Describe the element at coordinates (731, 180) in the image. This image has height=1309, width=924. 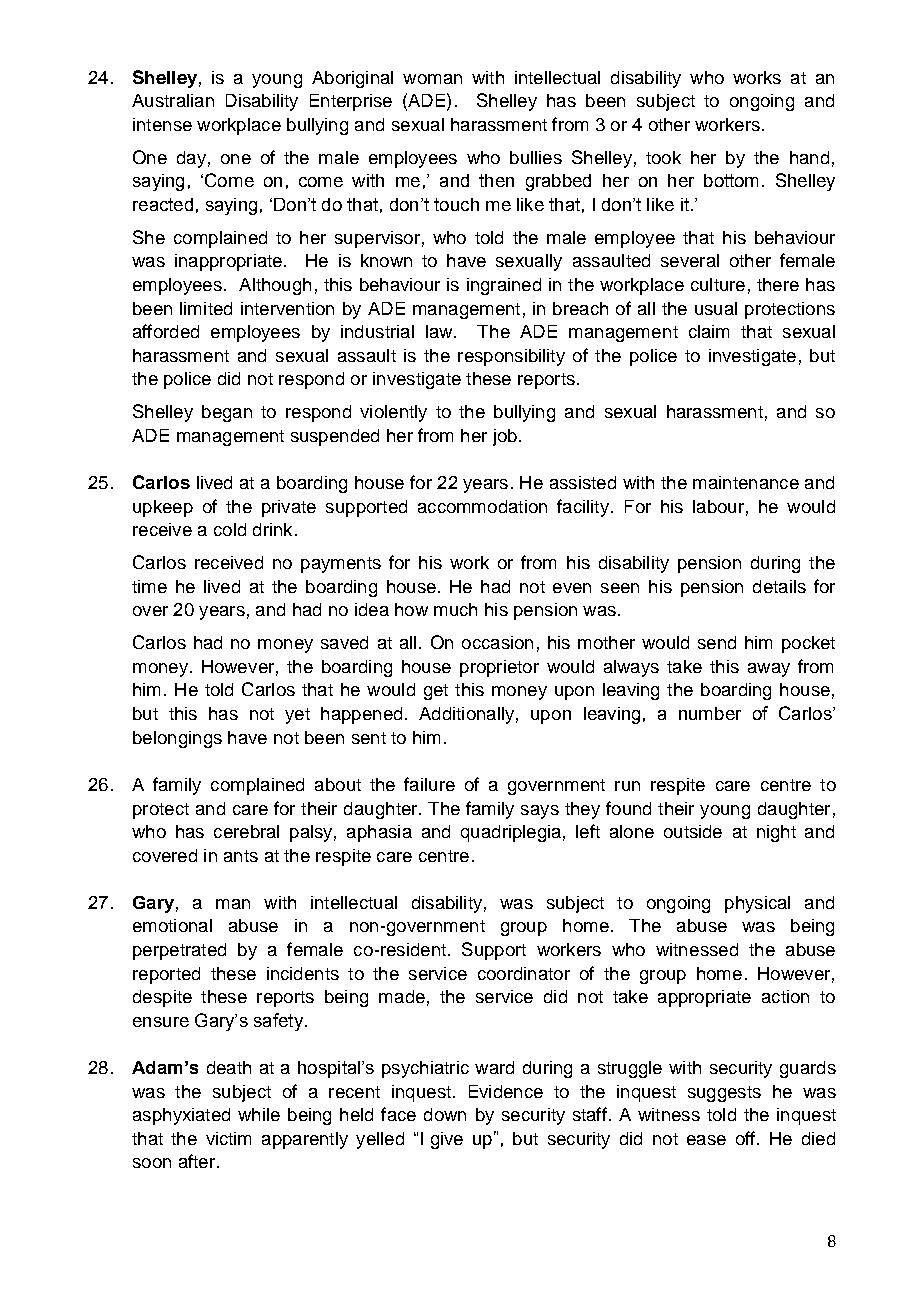
I see `bottom` at that location.
